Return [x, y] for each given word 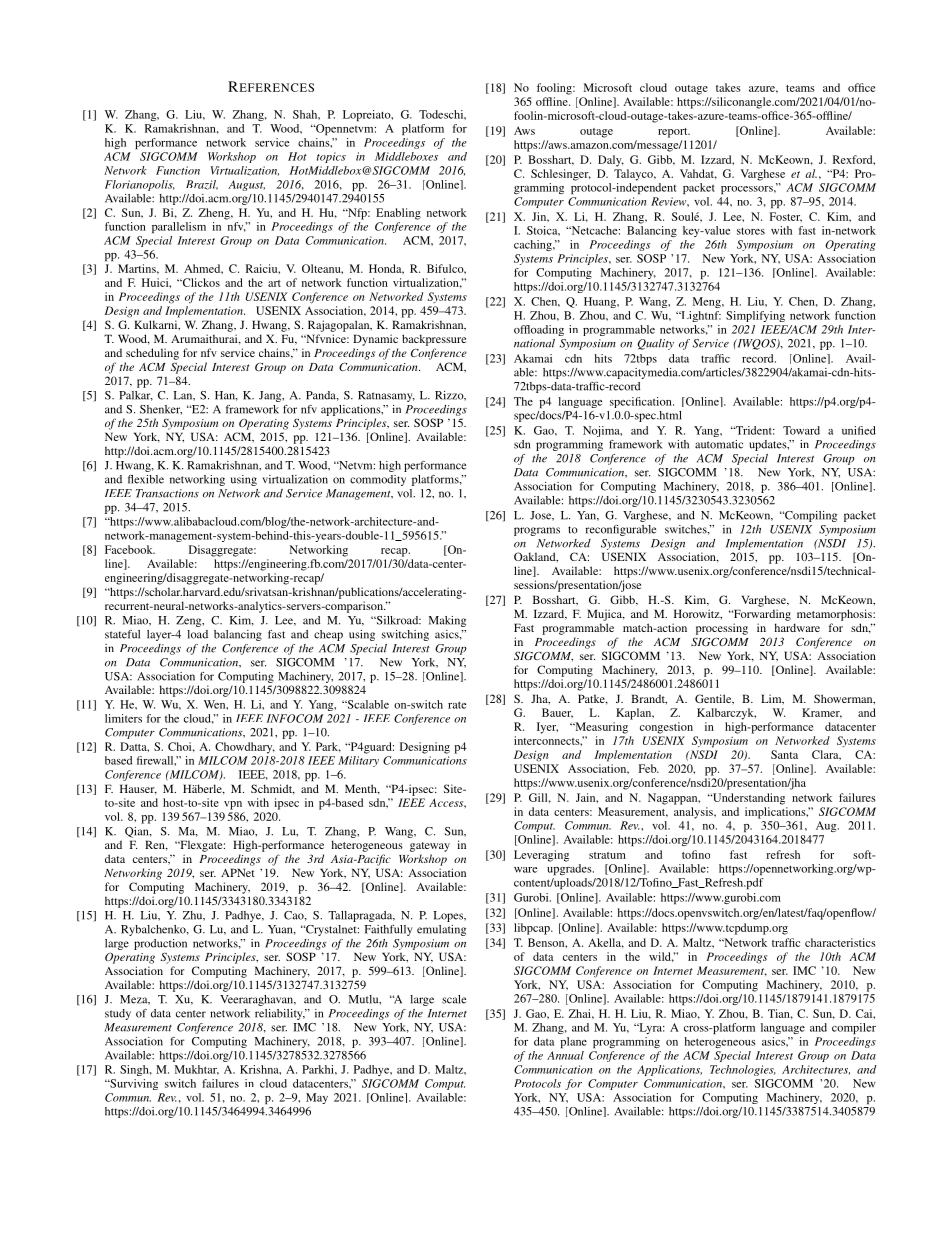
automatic [719, 444]
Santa [784, 754]
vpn [233, 805]
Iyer [547, 728]
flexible [146, 479]
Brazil [202, 185]
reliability [280, 1014]
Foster [785, 217]
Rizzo [450, 395]
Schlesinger [561, 175]
